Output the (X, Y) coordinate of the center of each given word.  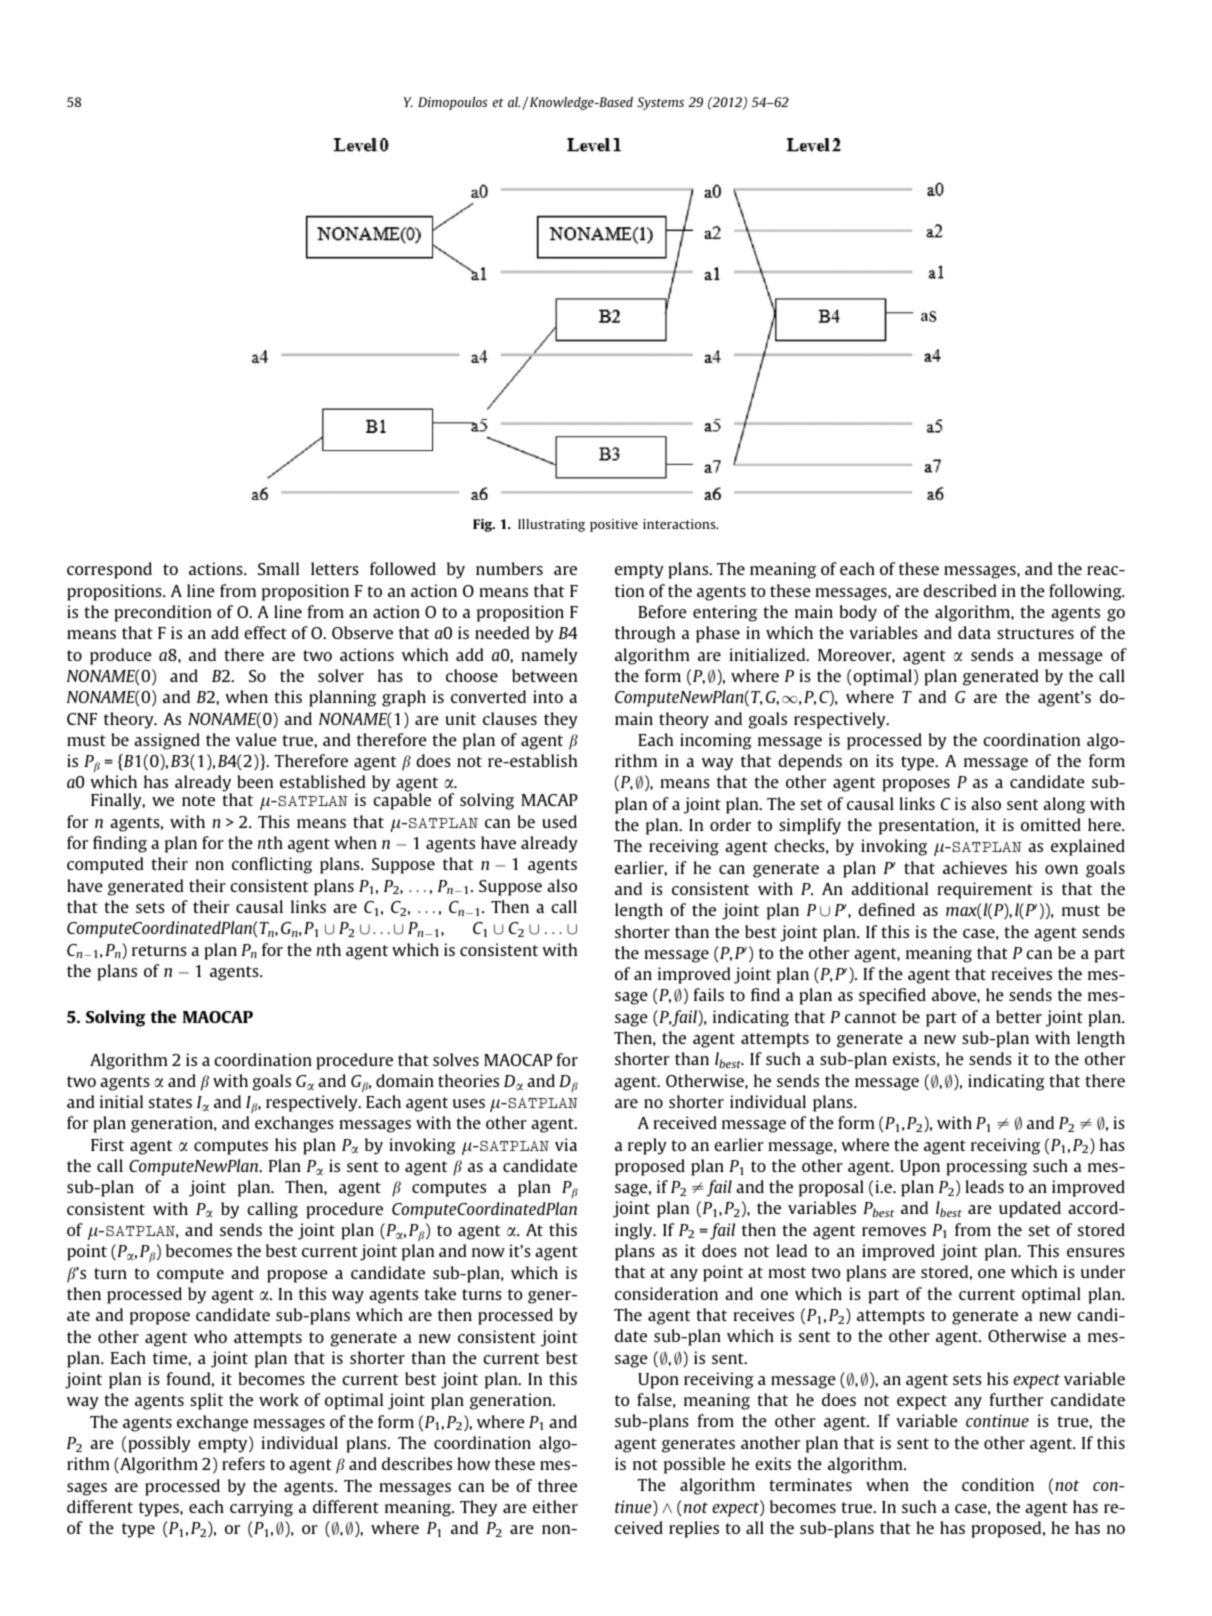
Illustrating (551, 525)
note (198, 800)
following (1086, 592)
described (960, 590)
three (557, 1485)
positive (614, 525)
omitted (1051, 824)
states (170, 1102)
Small (278, 568)
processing (987, 1167)
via (566, 1144)
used (559, 821)
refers (243, 1463)
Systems (660, 103)
